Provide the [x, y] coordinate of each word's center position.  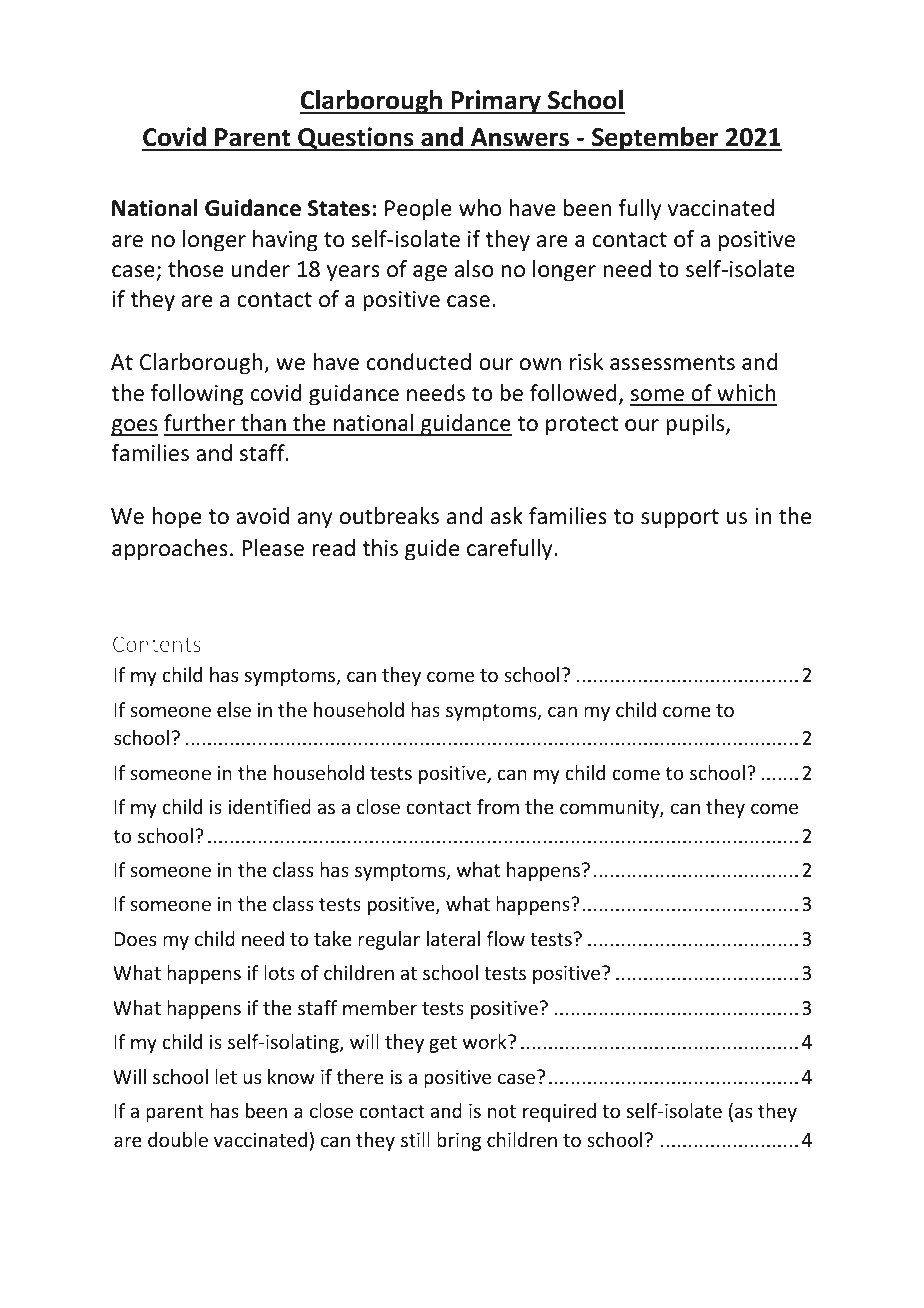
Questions [356, 139]
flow [506, 938]
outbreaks [389, 516]
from [498, 806]
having [285, 241]
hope [176, 518]
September [655, 139]
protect [582, 426]
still [415, 1139]
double [178, 1139]
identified [269, 806]
